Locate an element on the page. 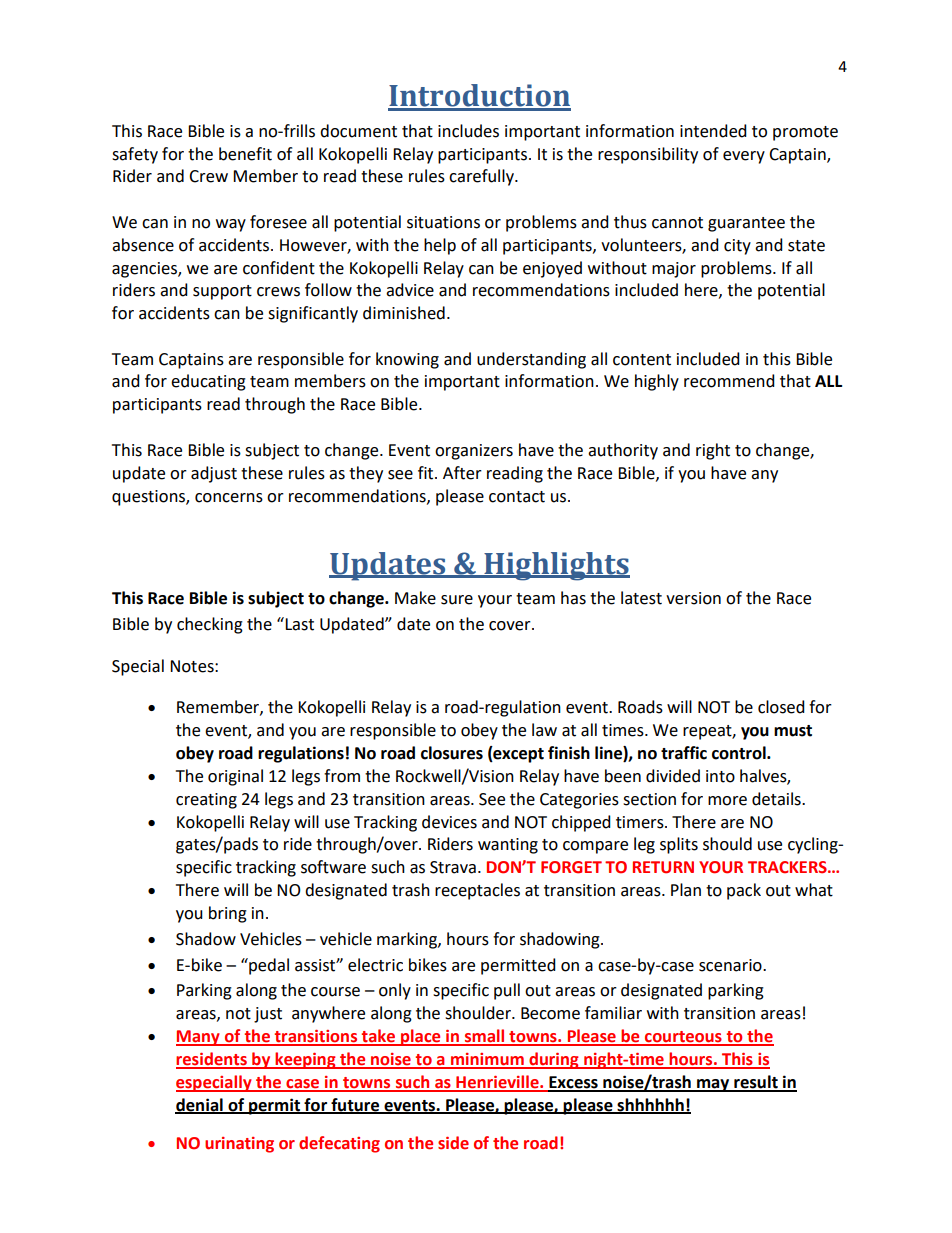  version is located at coordinates (693, 598).
